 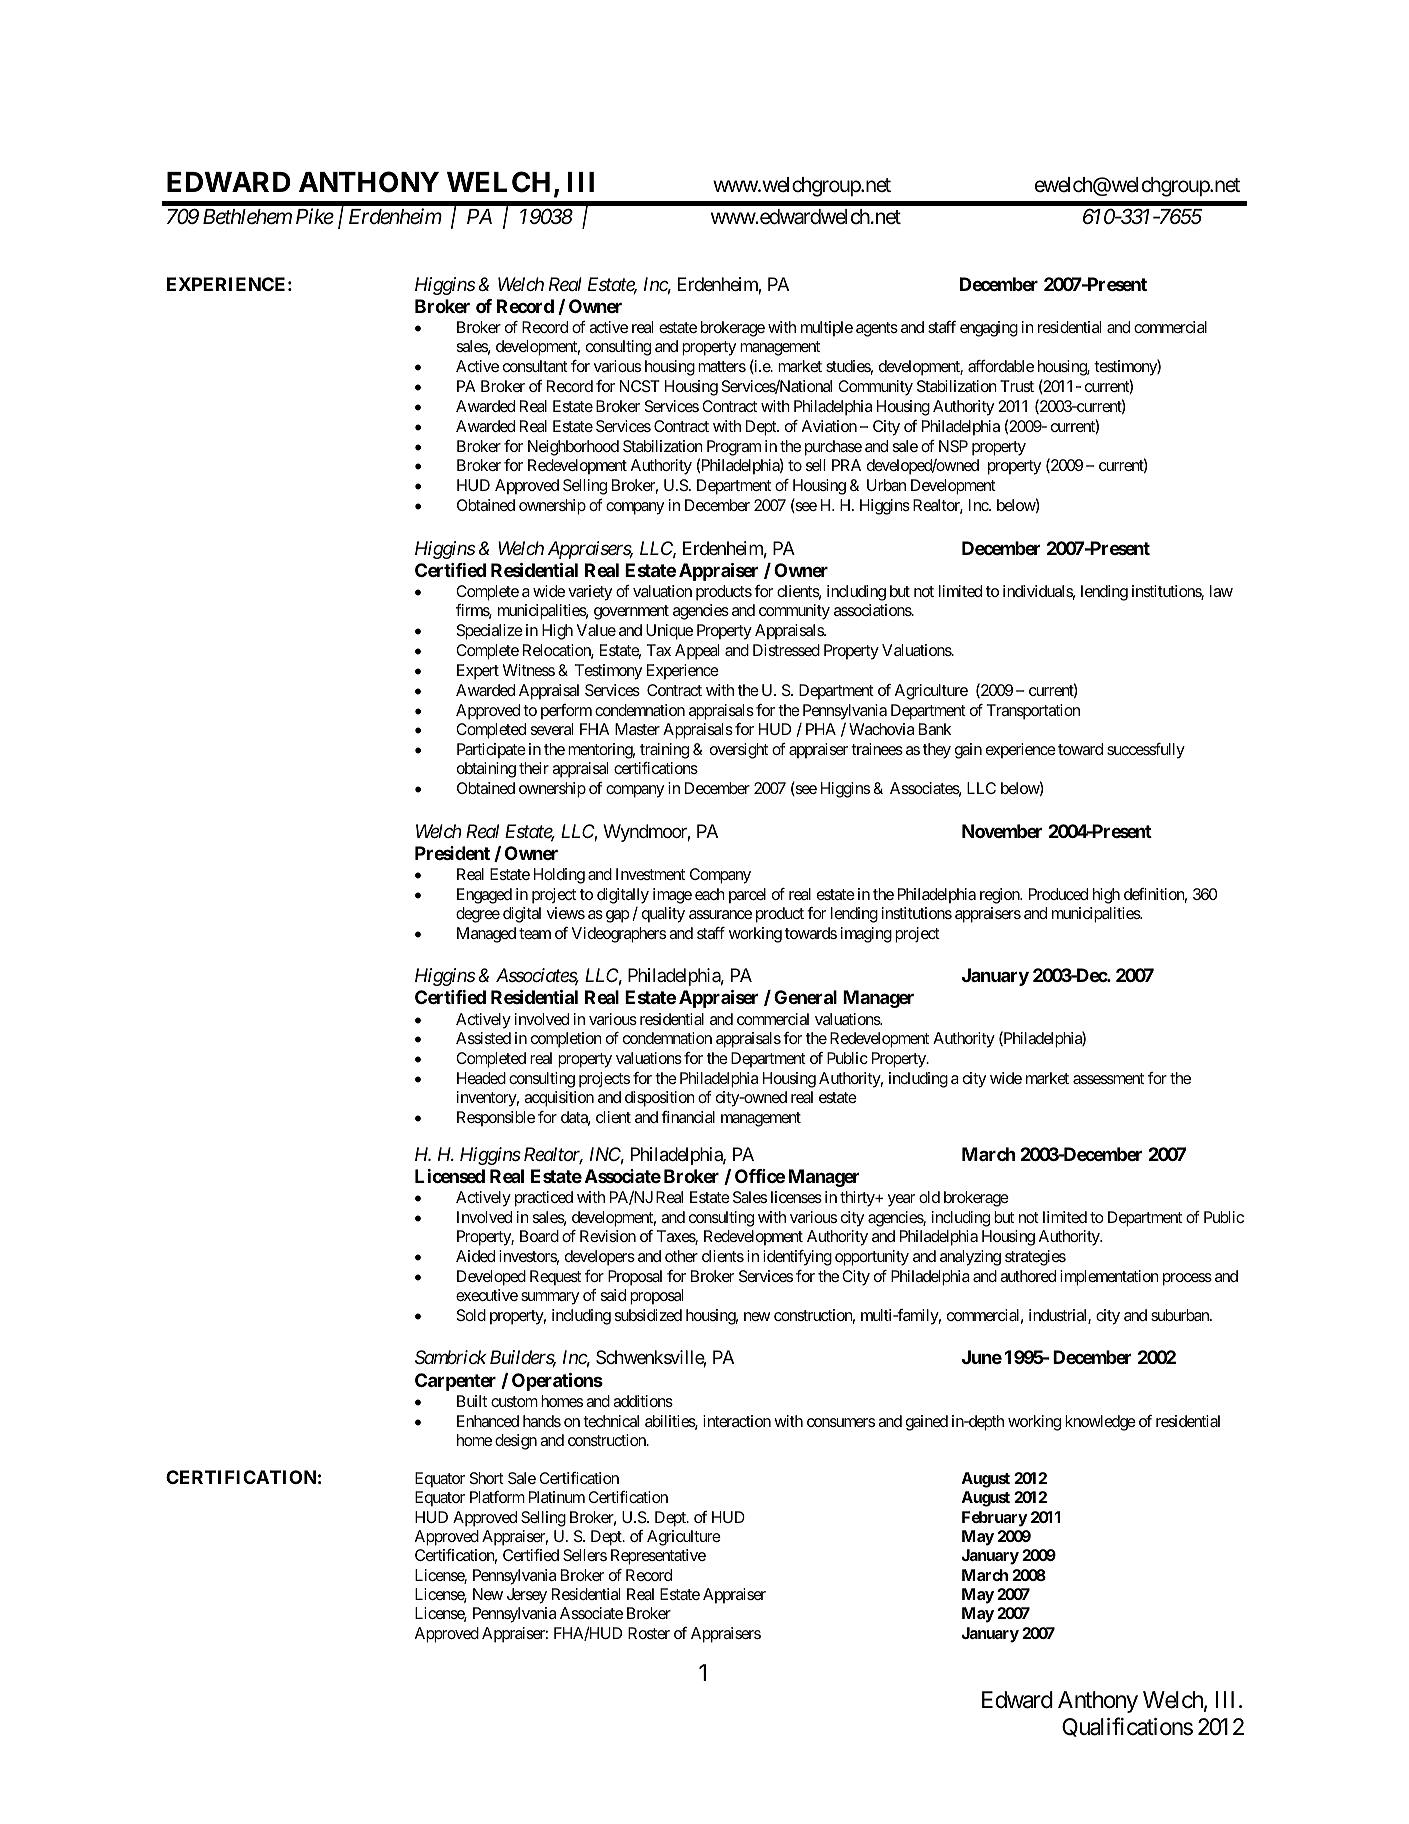 What do you see at coordinates (989, 329) in the image?
I see `engaging` at bounding box center [989, 329].
